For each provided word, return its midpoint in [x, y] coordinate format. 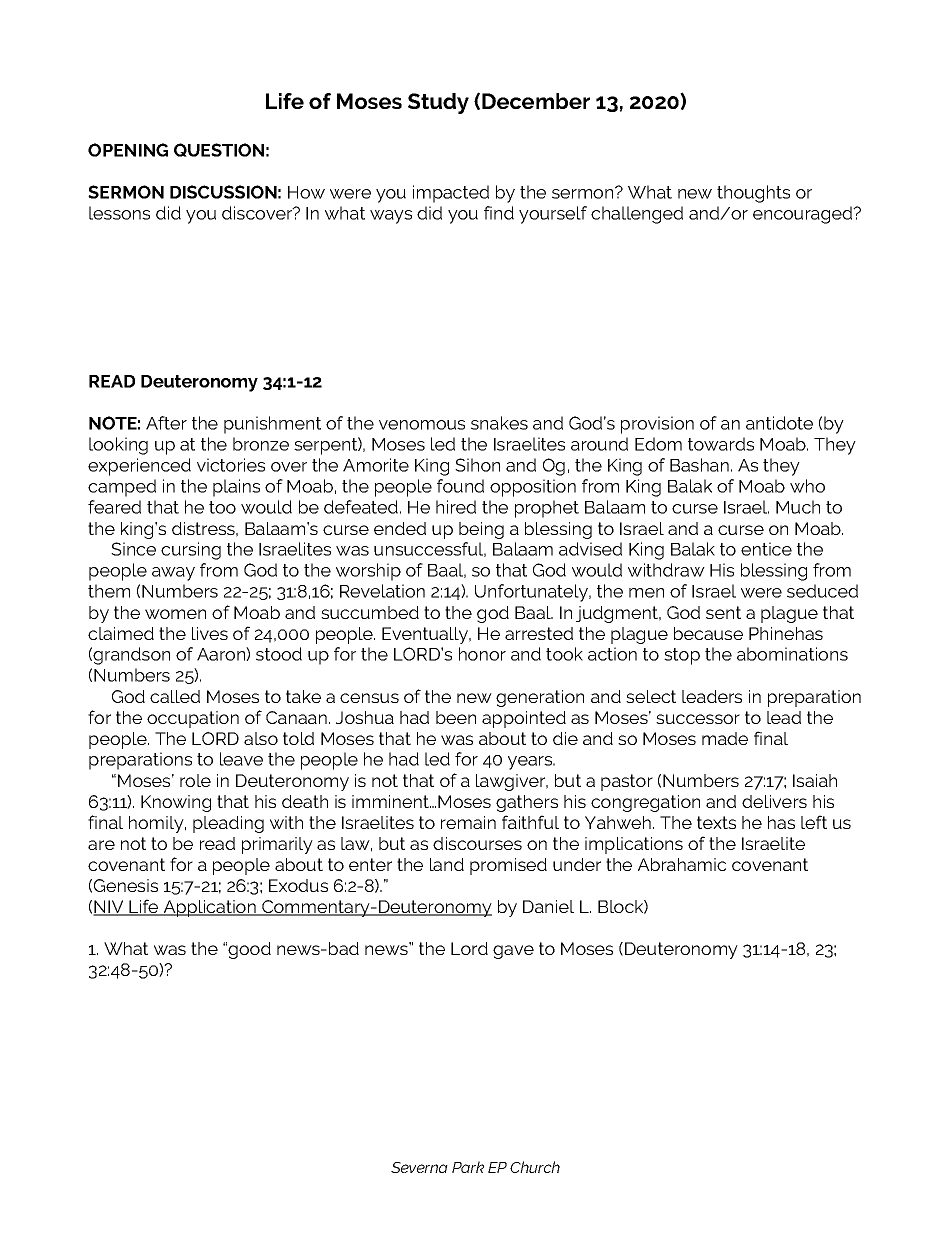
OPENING [128, 150]
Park [468, 1167]
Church [535, 1167]
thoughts [753, 194]
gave [513, 952]
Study [438, 103]
